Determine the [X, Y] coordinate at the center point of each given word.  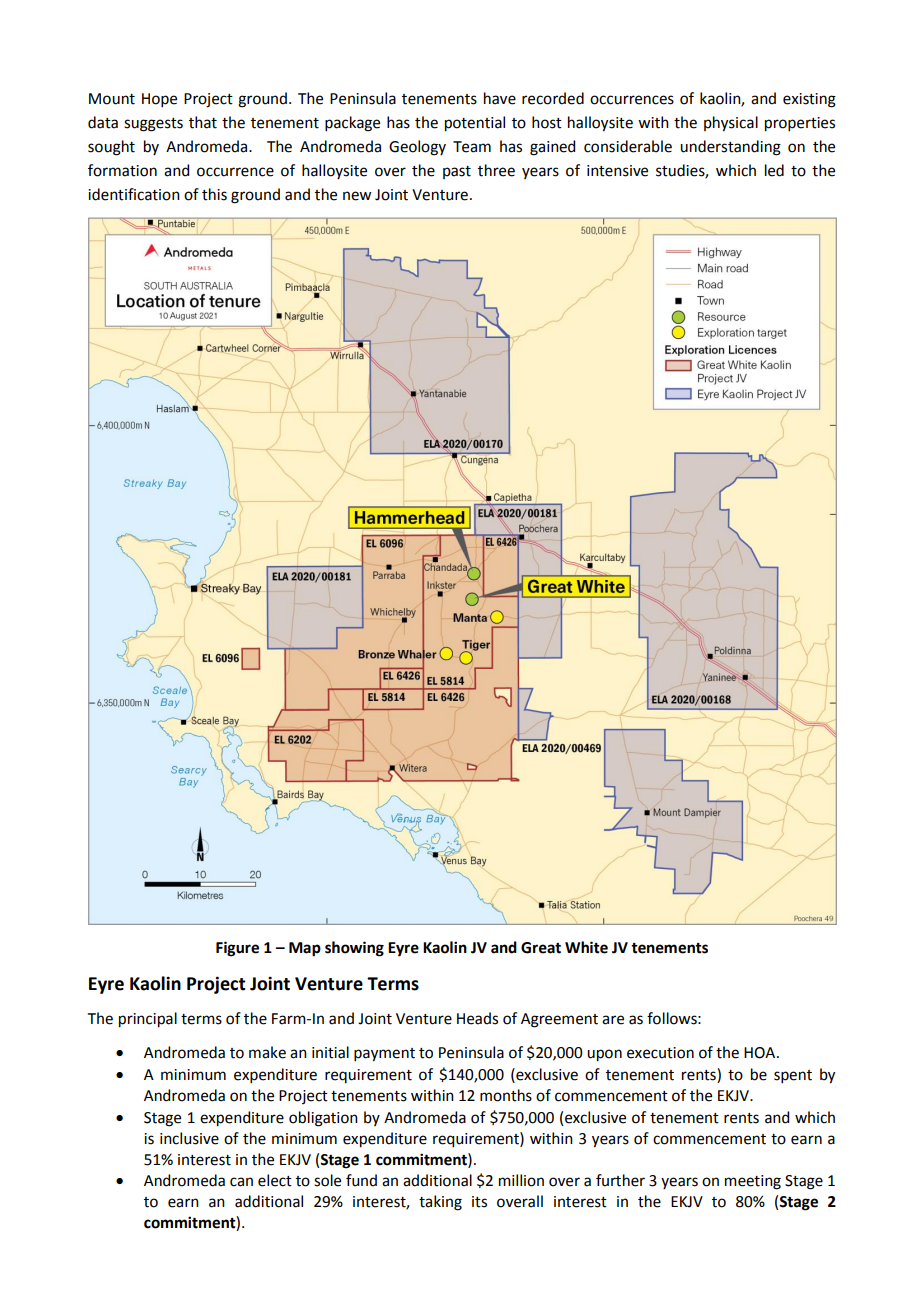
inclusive [189, 1138]
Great [541, 948]
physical [731, 124]
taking [440, 1203]
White [586, 947]
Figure [237, 949]
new [357, 196]
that [203, 122]
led [774, 170]
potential [475, 124]
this [214, 194]
